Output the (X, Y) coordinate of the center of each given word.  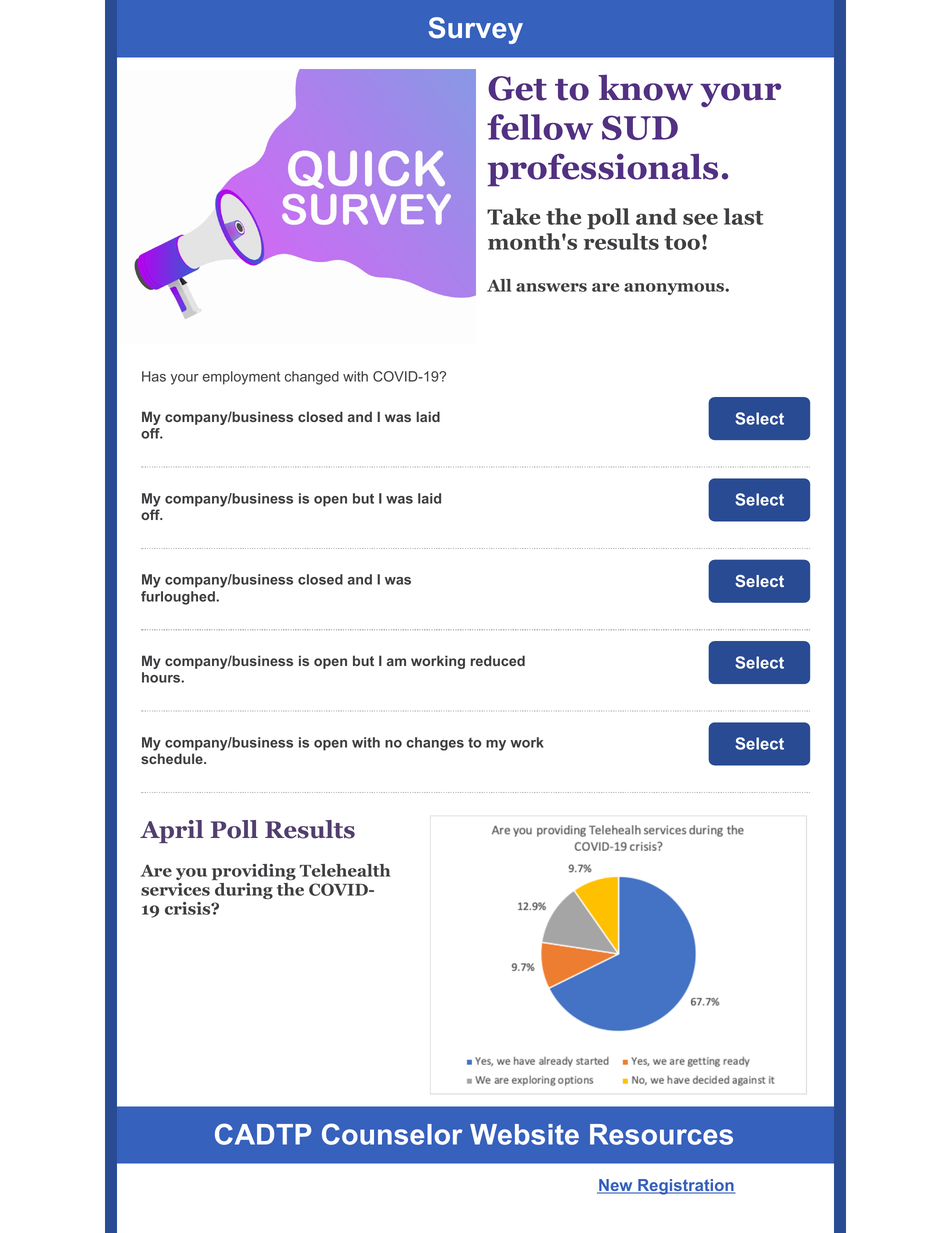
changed (312, 378)
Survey (476, 30)
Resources (661, 1134)
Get (517, 88)
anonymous (675, 289)
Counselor (392, 1134)
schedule (173, 758)
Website (524, 1134)
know (645, 87)
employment (241, 378)
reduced (498, 660)
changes (435, 744)
